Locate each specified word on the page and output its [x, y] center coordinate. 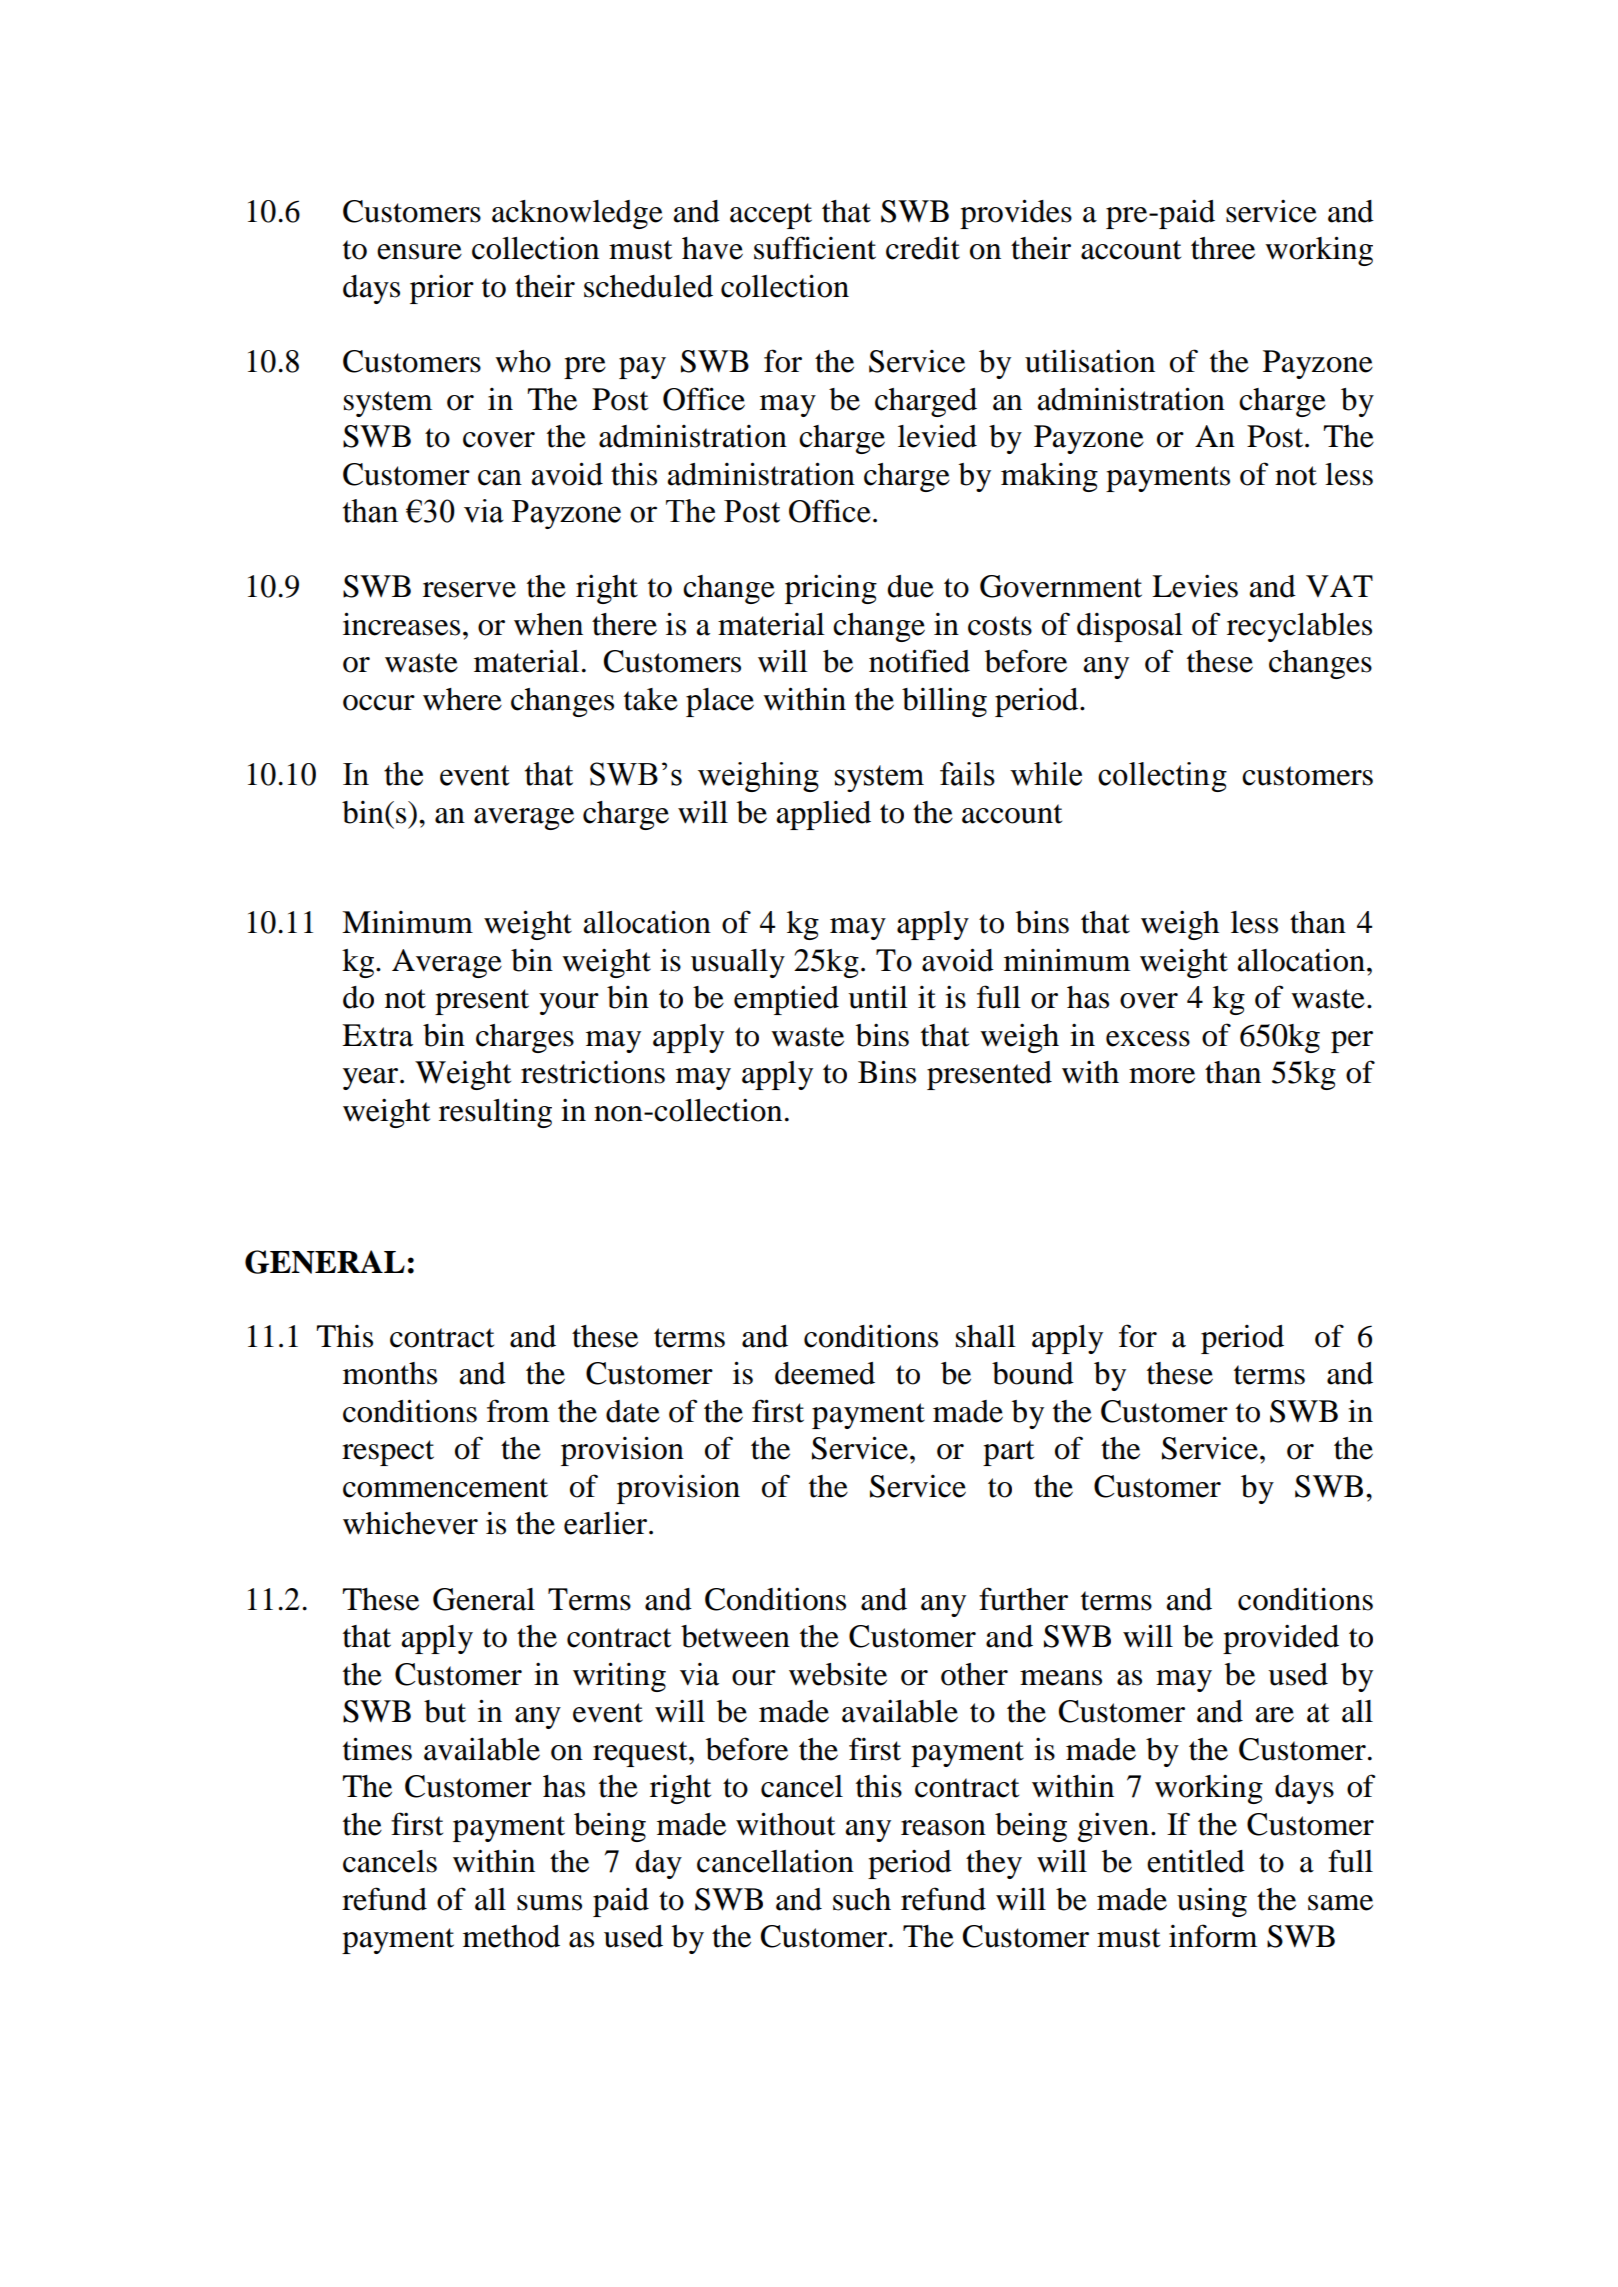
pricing [831, 589]
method [511, 1936]
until [878, 997]
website [838, 1674]
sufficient [815, 248]
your [569, 1004]
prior [442, 289]
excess [1148, 1039]
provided [1281, 1639]
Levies [1195, 586]
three [1223, 248]
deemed [825, 1373]
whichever [410, 1523]
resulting [495, 1113]
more [1162, 1076]
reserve [469, 590]
